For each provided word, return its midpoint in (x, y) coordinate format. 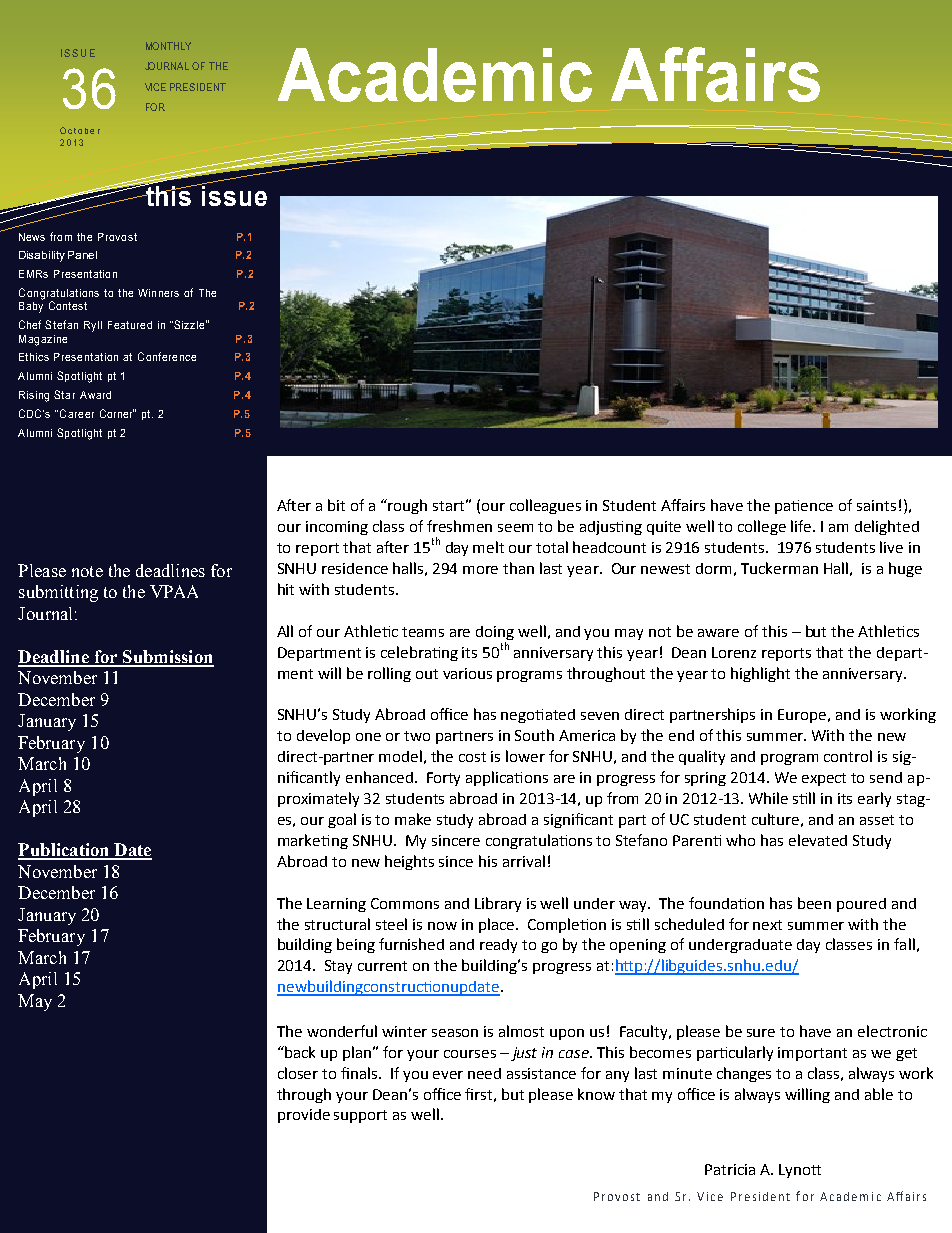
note (87, 571)
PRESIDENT (198, 87)
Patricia (730, 1169)
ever (448, 1075)
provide (304, 1116)
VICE (155, 87)
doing (495, 633)
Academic (435, 75)
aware (718, 633)
